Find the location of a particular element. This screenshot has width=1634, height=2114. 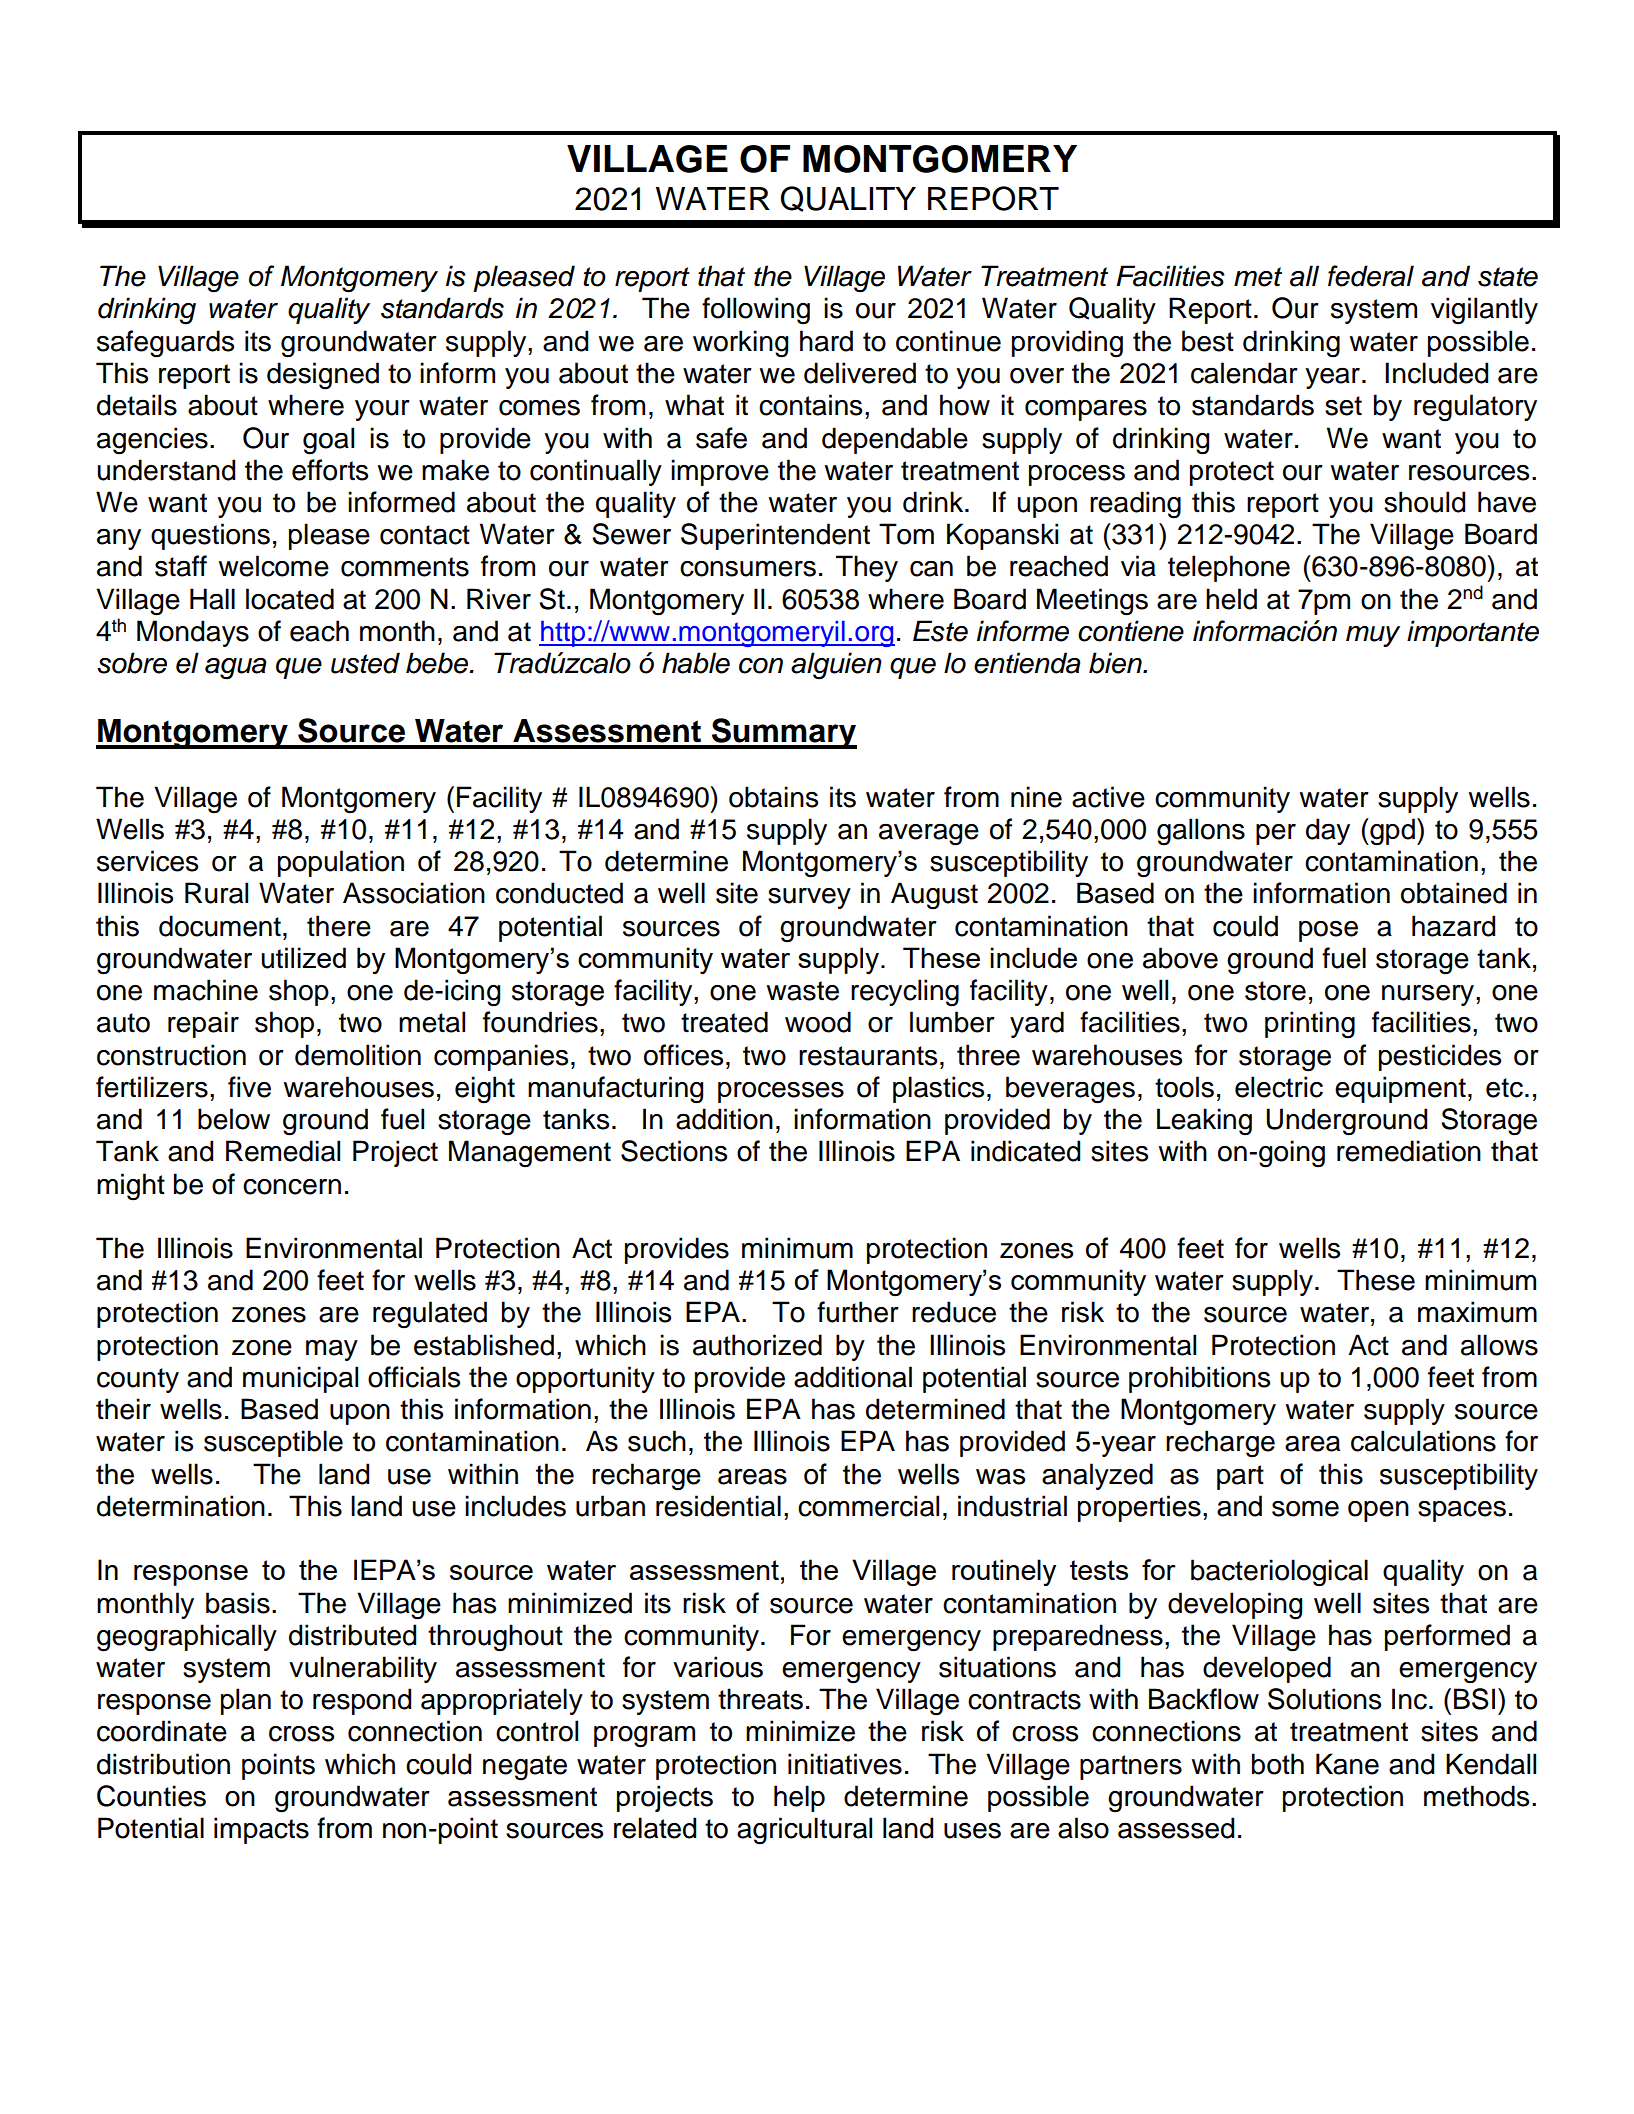

restaurants is located at coordinates (868, 1056).
